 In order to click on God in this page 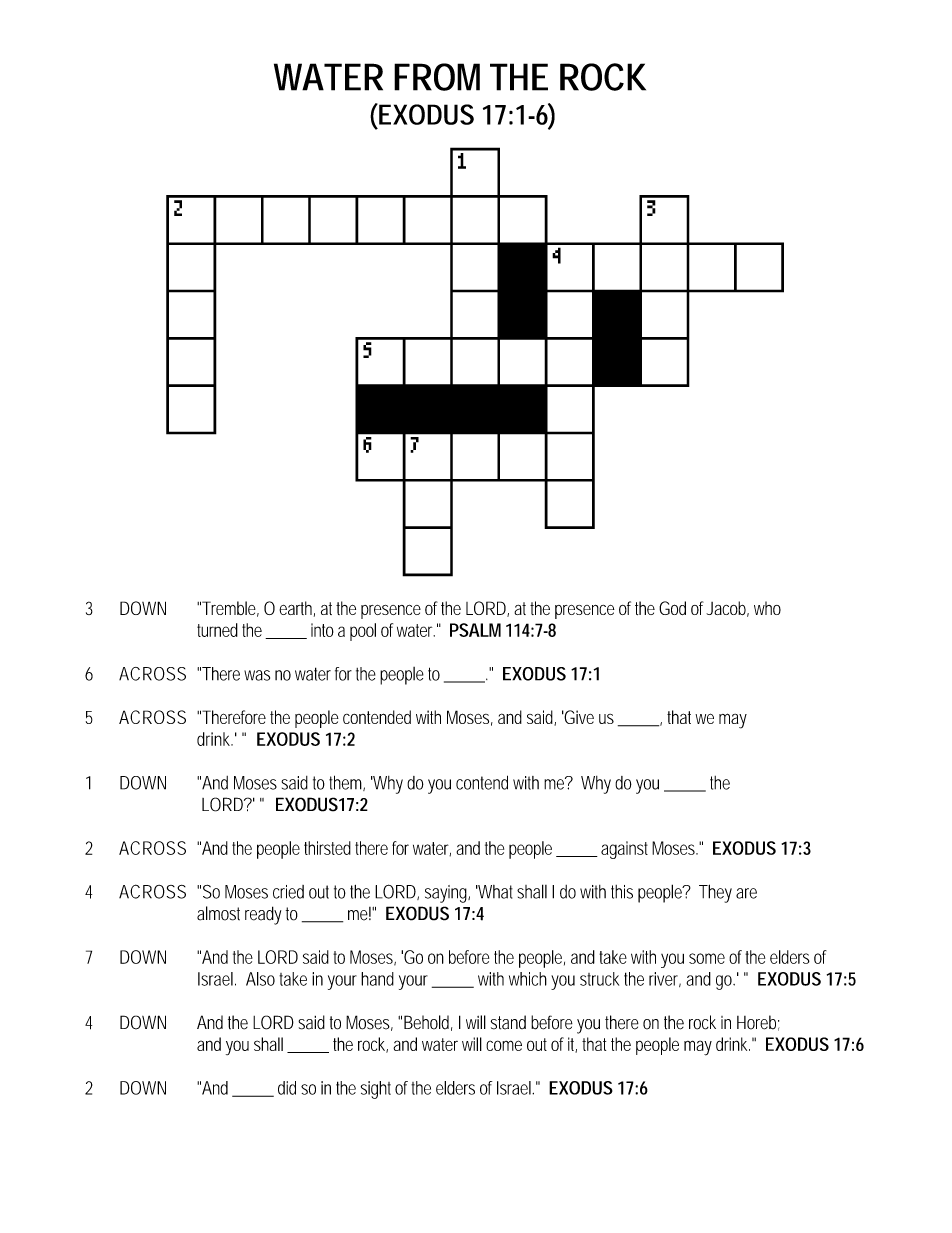, I will do `click(672, 608)`.
